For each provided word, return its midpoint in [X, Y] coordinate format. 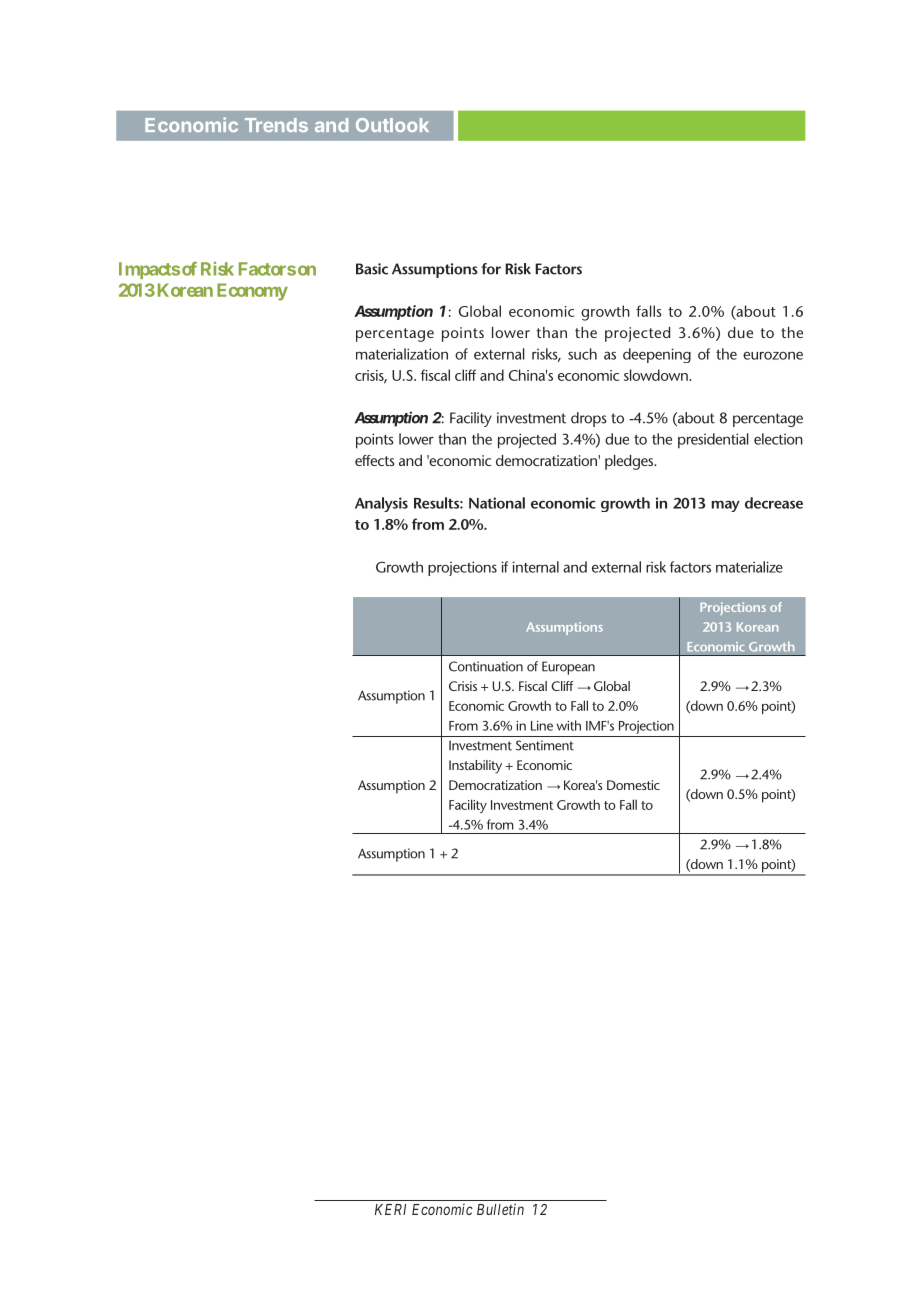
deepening [657, 355]
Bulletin [500, 1209]
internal [535, 567]
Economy [252, 292]
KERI [390, 1209]
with [569, 725]
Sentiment [545, 745]
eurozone [773, 355]
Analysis [381, 504]
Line [542, 726]
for [491, 269]
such [582, 354]
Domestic [633, 785]
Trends [276, 125]
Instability [475, 767]
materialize [749, 567]
